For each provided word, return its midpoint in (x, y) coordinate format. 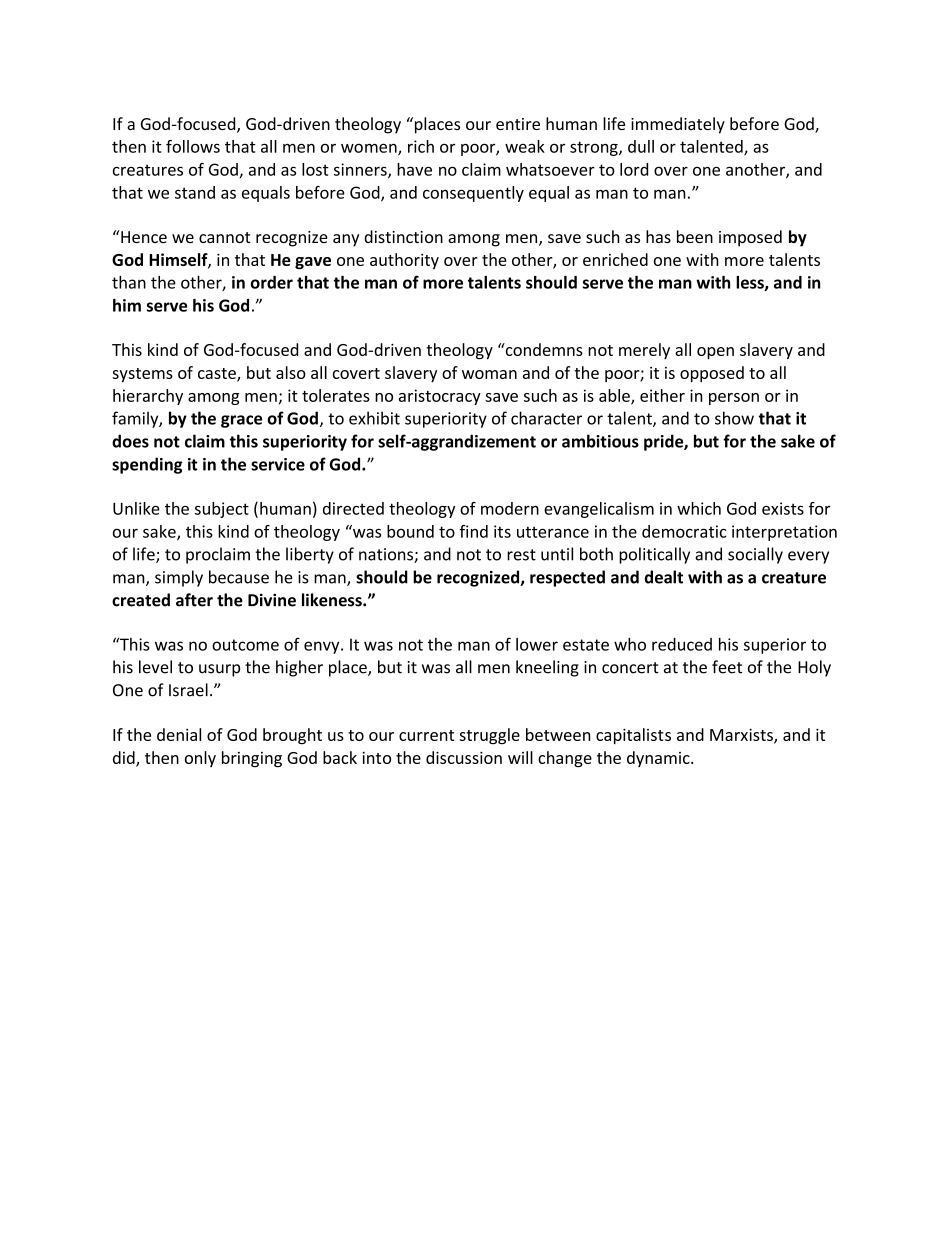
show (734, 418)
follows (193, 146)
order (271, 282)
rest (521, 555)
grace (241, 421)
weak (525, 146)
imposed (750, 238)
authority (404, 261)
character (546, 418)
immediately (678, 125)
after (194, 600)
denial (179, 734)
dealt (664, 577)
